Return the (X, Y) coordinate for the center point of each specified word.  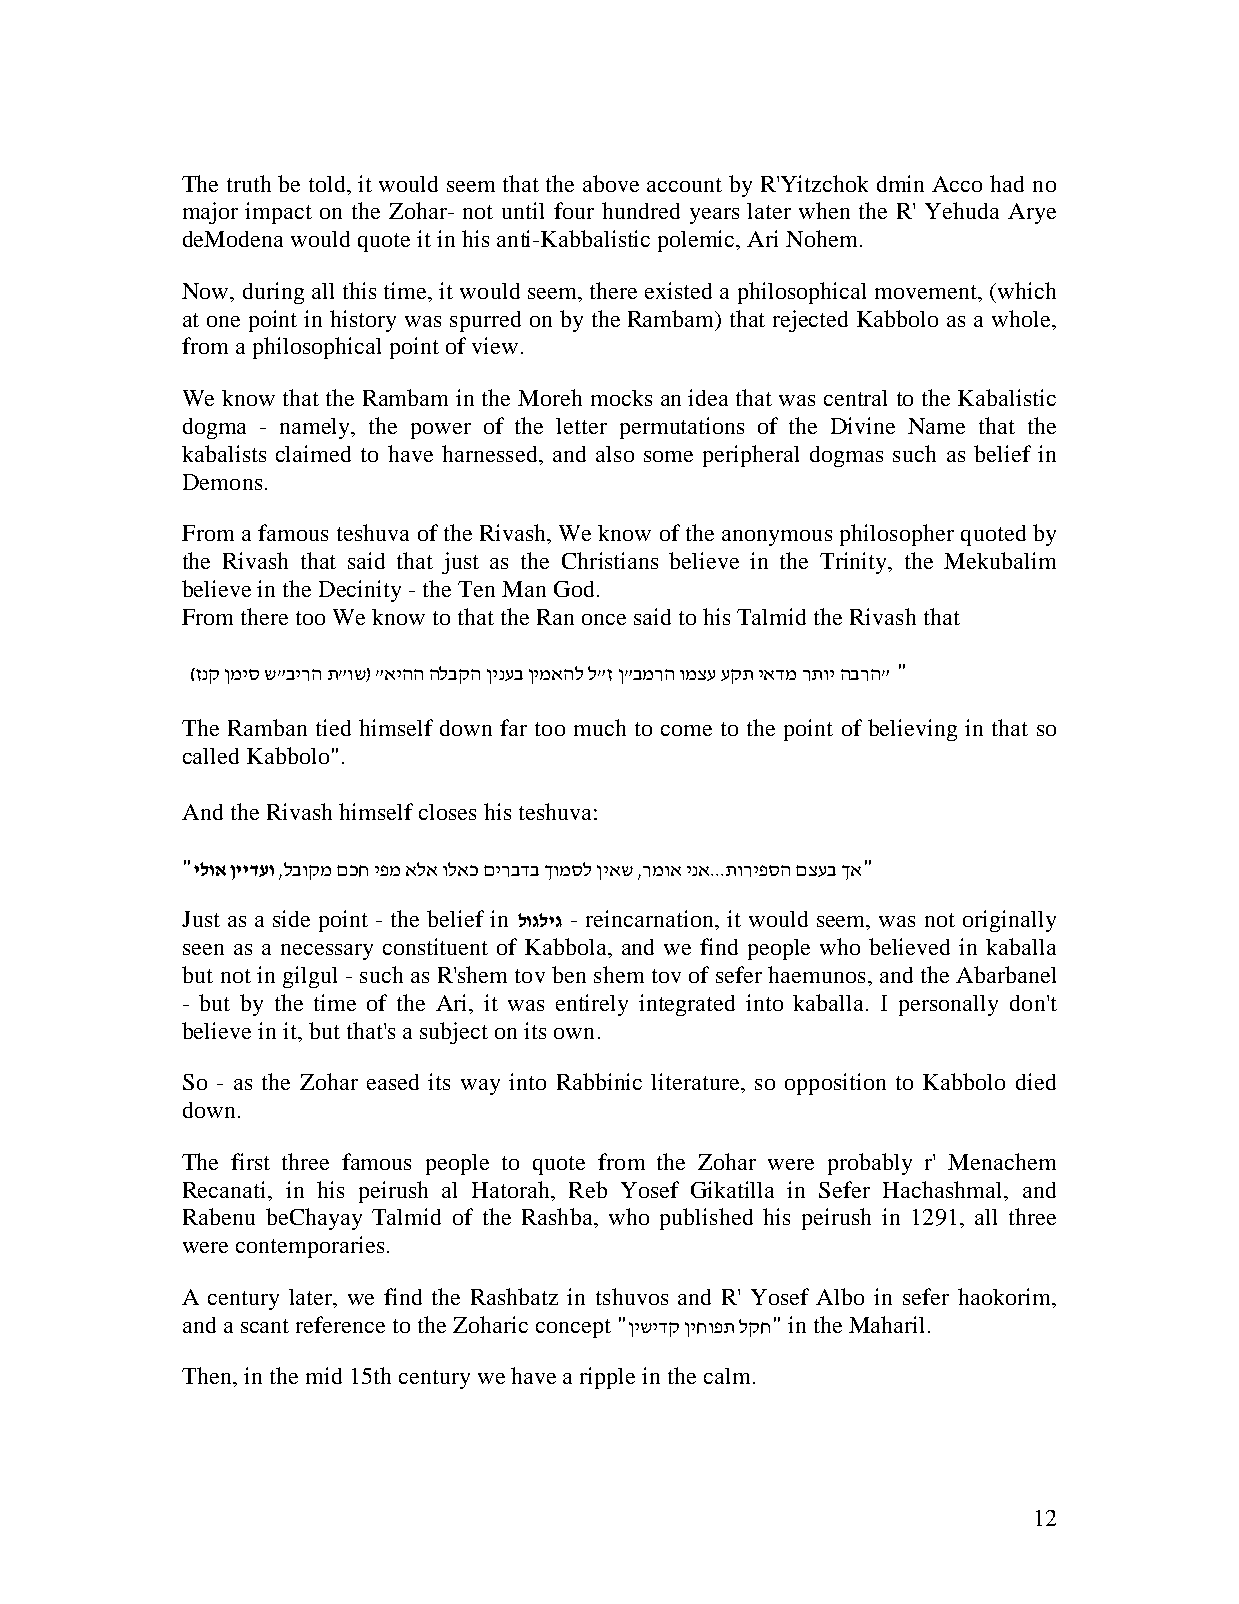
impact (278, 213)
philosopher (897, 535)
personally (948, 1005)
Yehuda (962, 210)
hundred (641, 210)
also (615, 454)
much (600, 727)
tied (333, 727)
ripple (607, 1378)
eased (393, 1082)
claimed (313, 453)
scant (265, 1326)
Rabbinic (599, 1081)
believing (912, 730)
